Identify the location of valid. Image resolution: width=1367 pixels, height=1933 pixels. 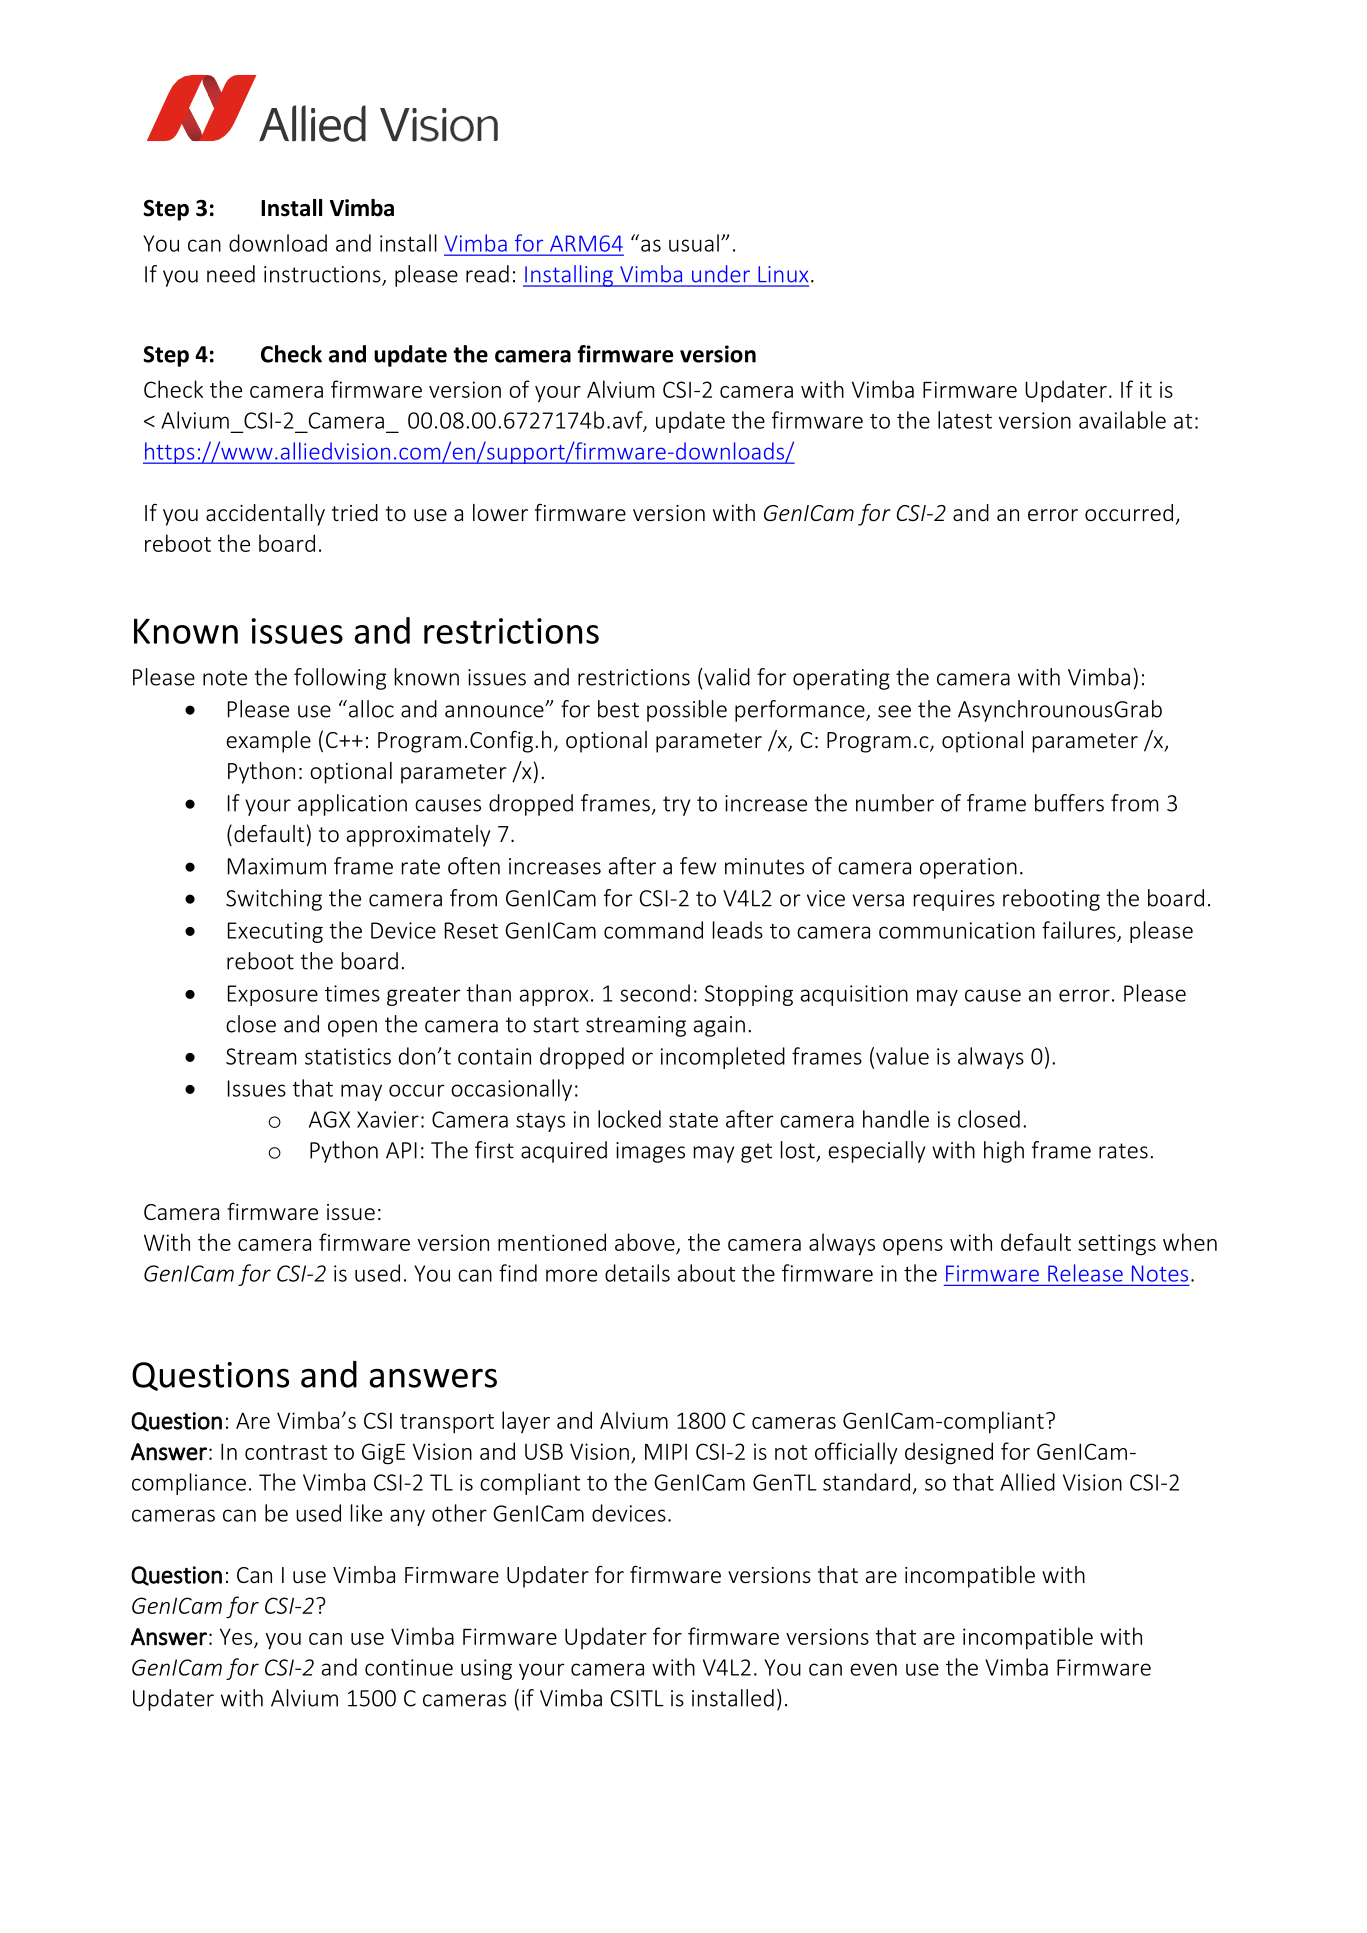
(726, 677).
